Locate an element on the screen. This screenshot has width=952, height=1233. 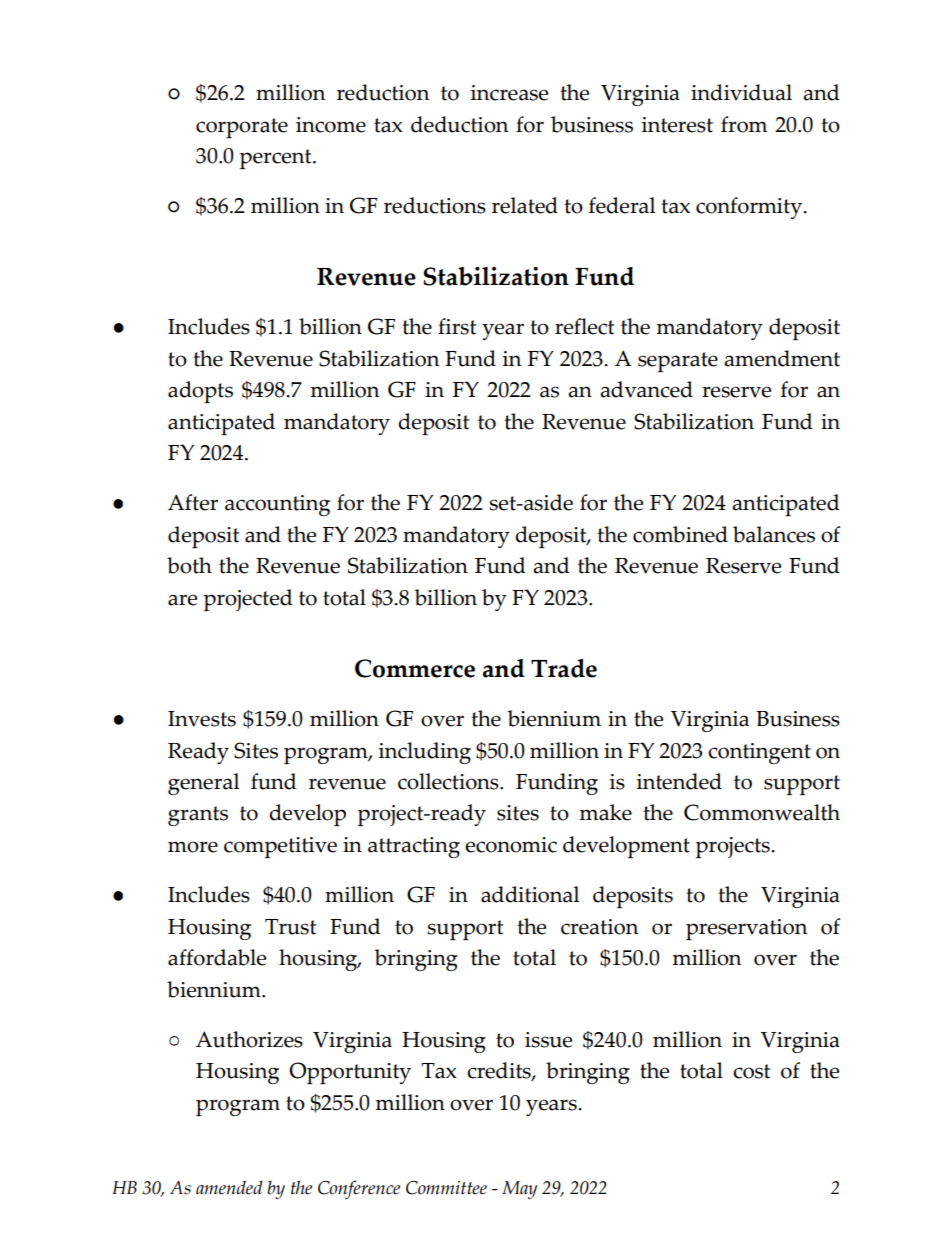
Committee is located at coordinates (446, 1188).
